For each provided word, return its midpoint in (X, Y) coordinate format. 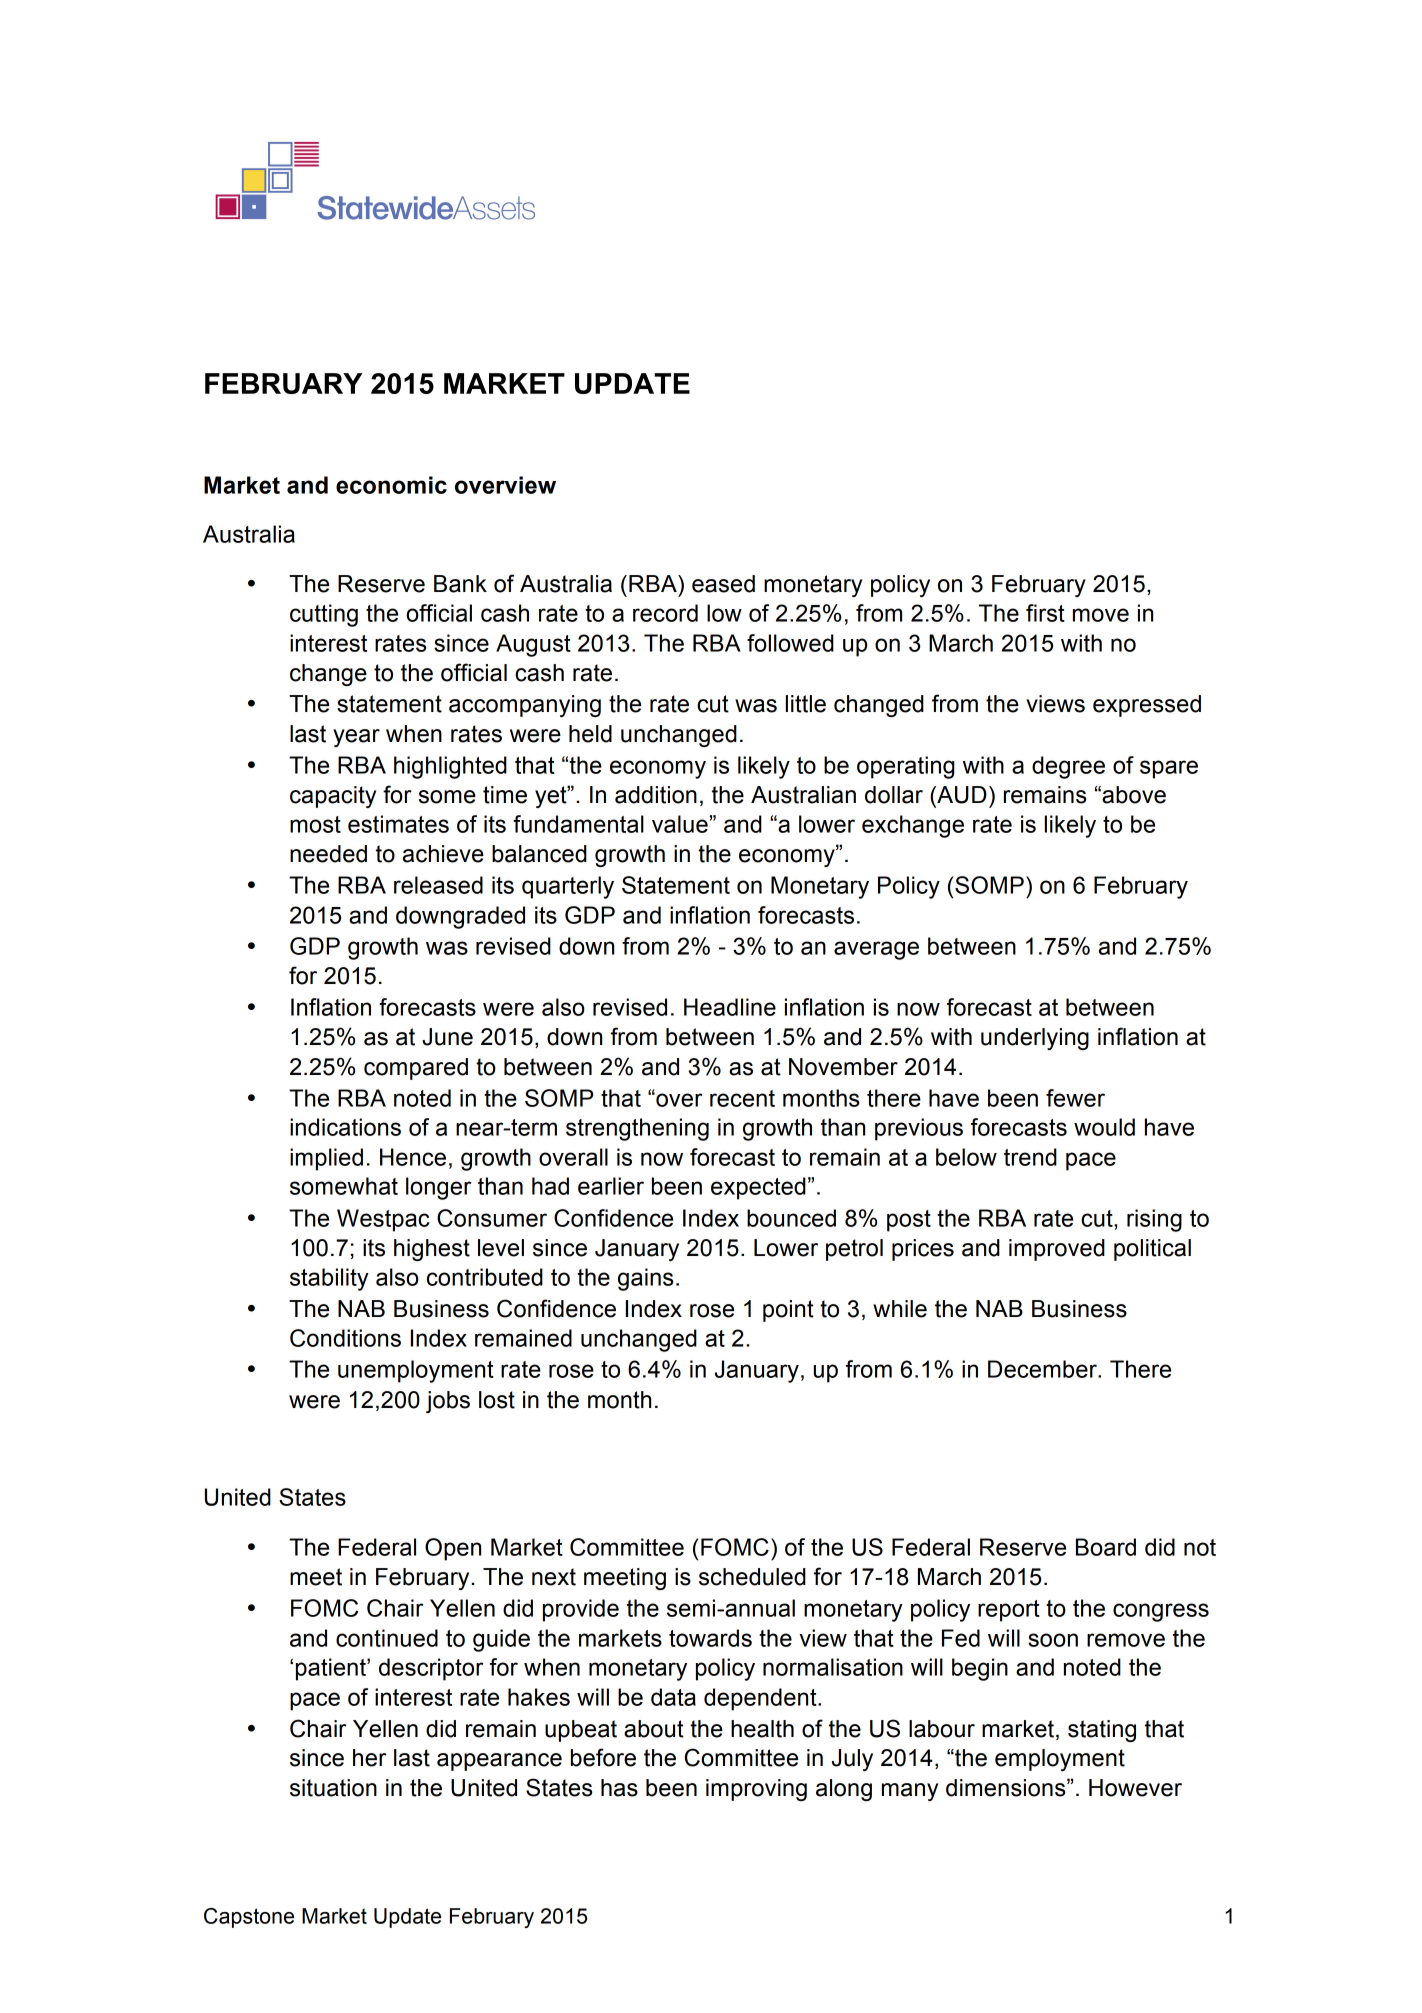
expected (758, 1188)
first (1045, 613)
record (665, 613)
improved (1057, 1250)
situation (333, 1788)
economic (391, 485)
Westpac (383, 1220)
